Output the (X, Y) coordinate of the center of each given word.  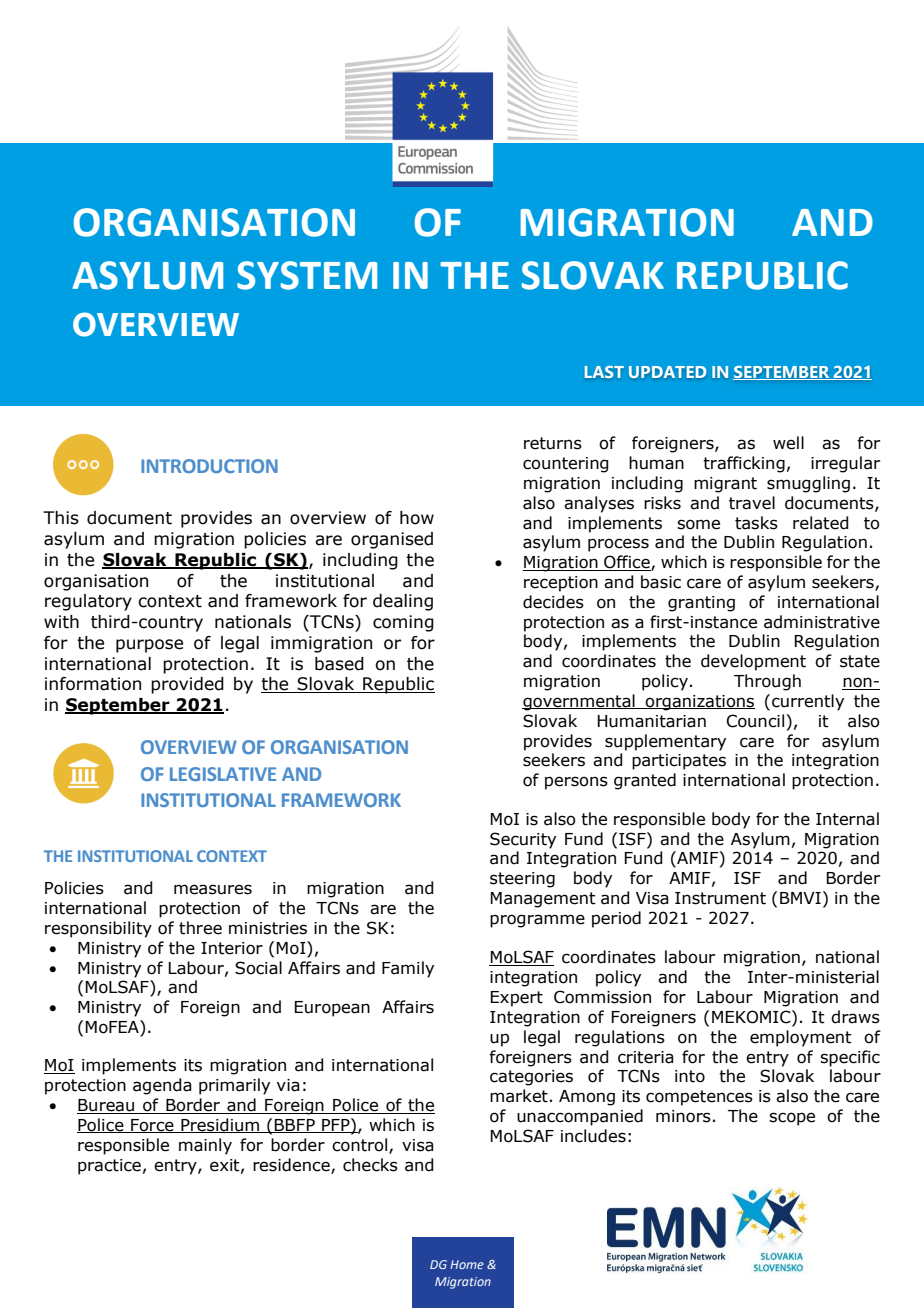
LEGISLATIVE (223, 774)
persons (576, 783)
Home (467, 1264)
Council (757, 721)
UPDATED (667, 372)
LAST (604, 372)
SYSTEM (307, 275)
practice (109, 1167)
